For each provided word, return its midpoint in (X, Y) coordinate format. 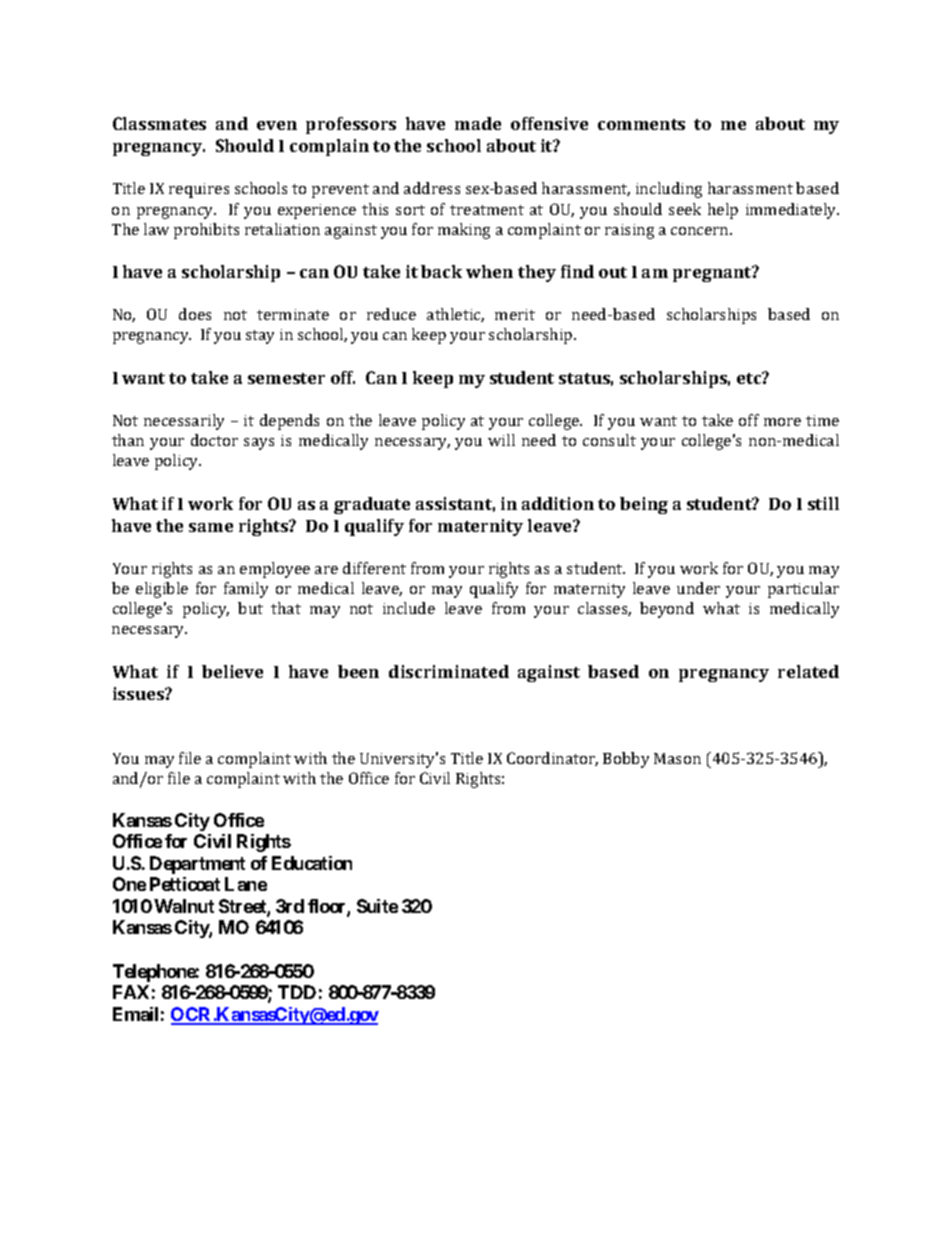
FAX (131, 992)
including (669, 190)
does (195, 314)
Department (197, 865)
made (478, 123)
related (808, 671)
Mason (677, 758)
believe (232, 671)
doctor (214, 440)
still (823, 503)
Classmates (159, 123)
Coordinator (552, 759)
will (501, 440)
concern (701, 231)
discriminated (449, 671)
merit (515, 314)
